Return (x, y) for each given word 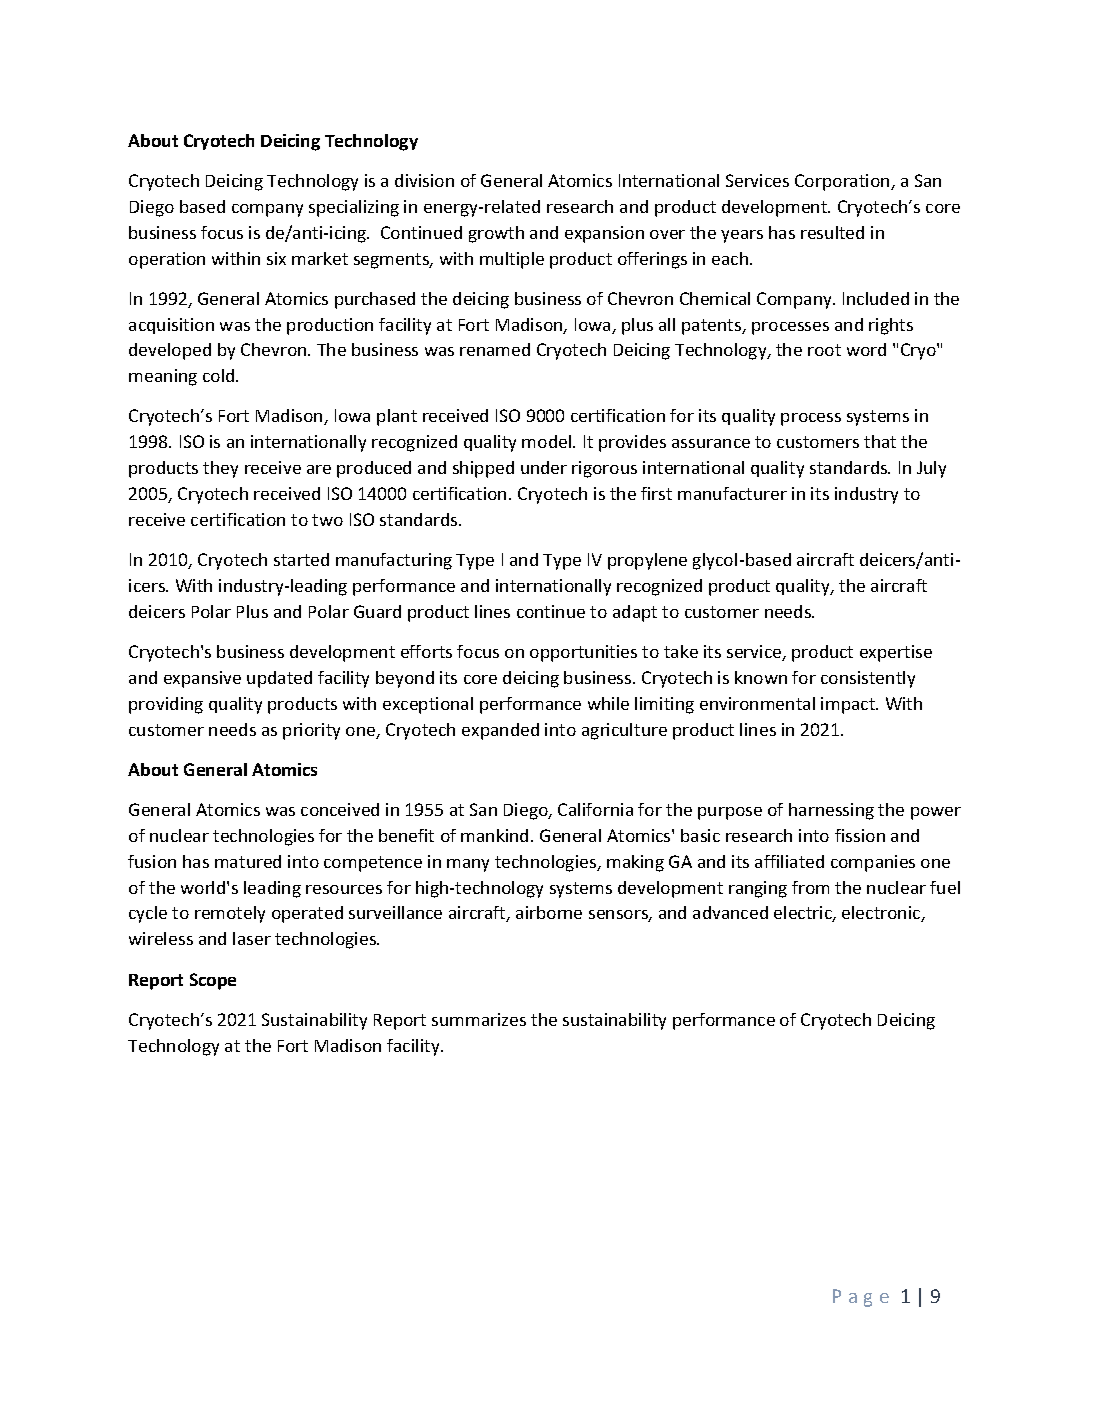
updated (279, 679)
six (276, 258)
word (866, 349)
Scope (213, 981)
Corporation (843, 182)
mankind (494, 835)
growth (496, 234)
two (327, 520)
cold (220, 375)
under (544, 467)
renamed (495, 349)
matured (248, 861)
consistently (868, 679)
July (931, 469)
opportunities (583, 653)
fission (860, 835)
